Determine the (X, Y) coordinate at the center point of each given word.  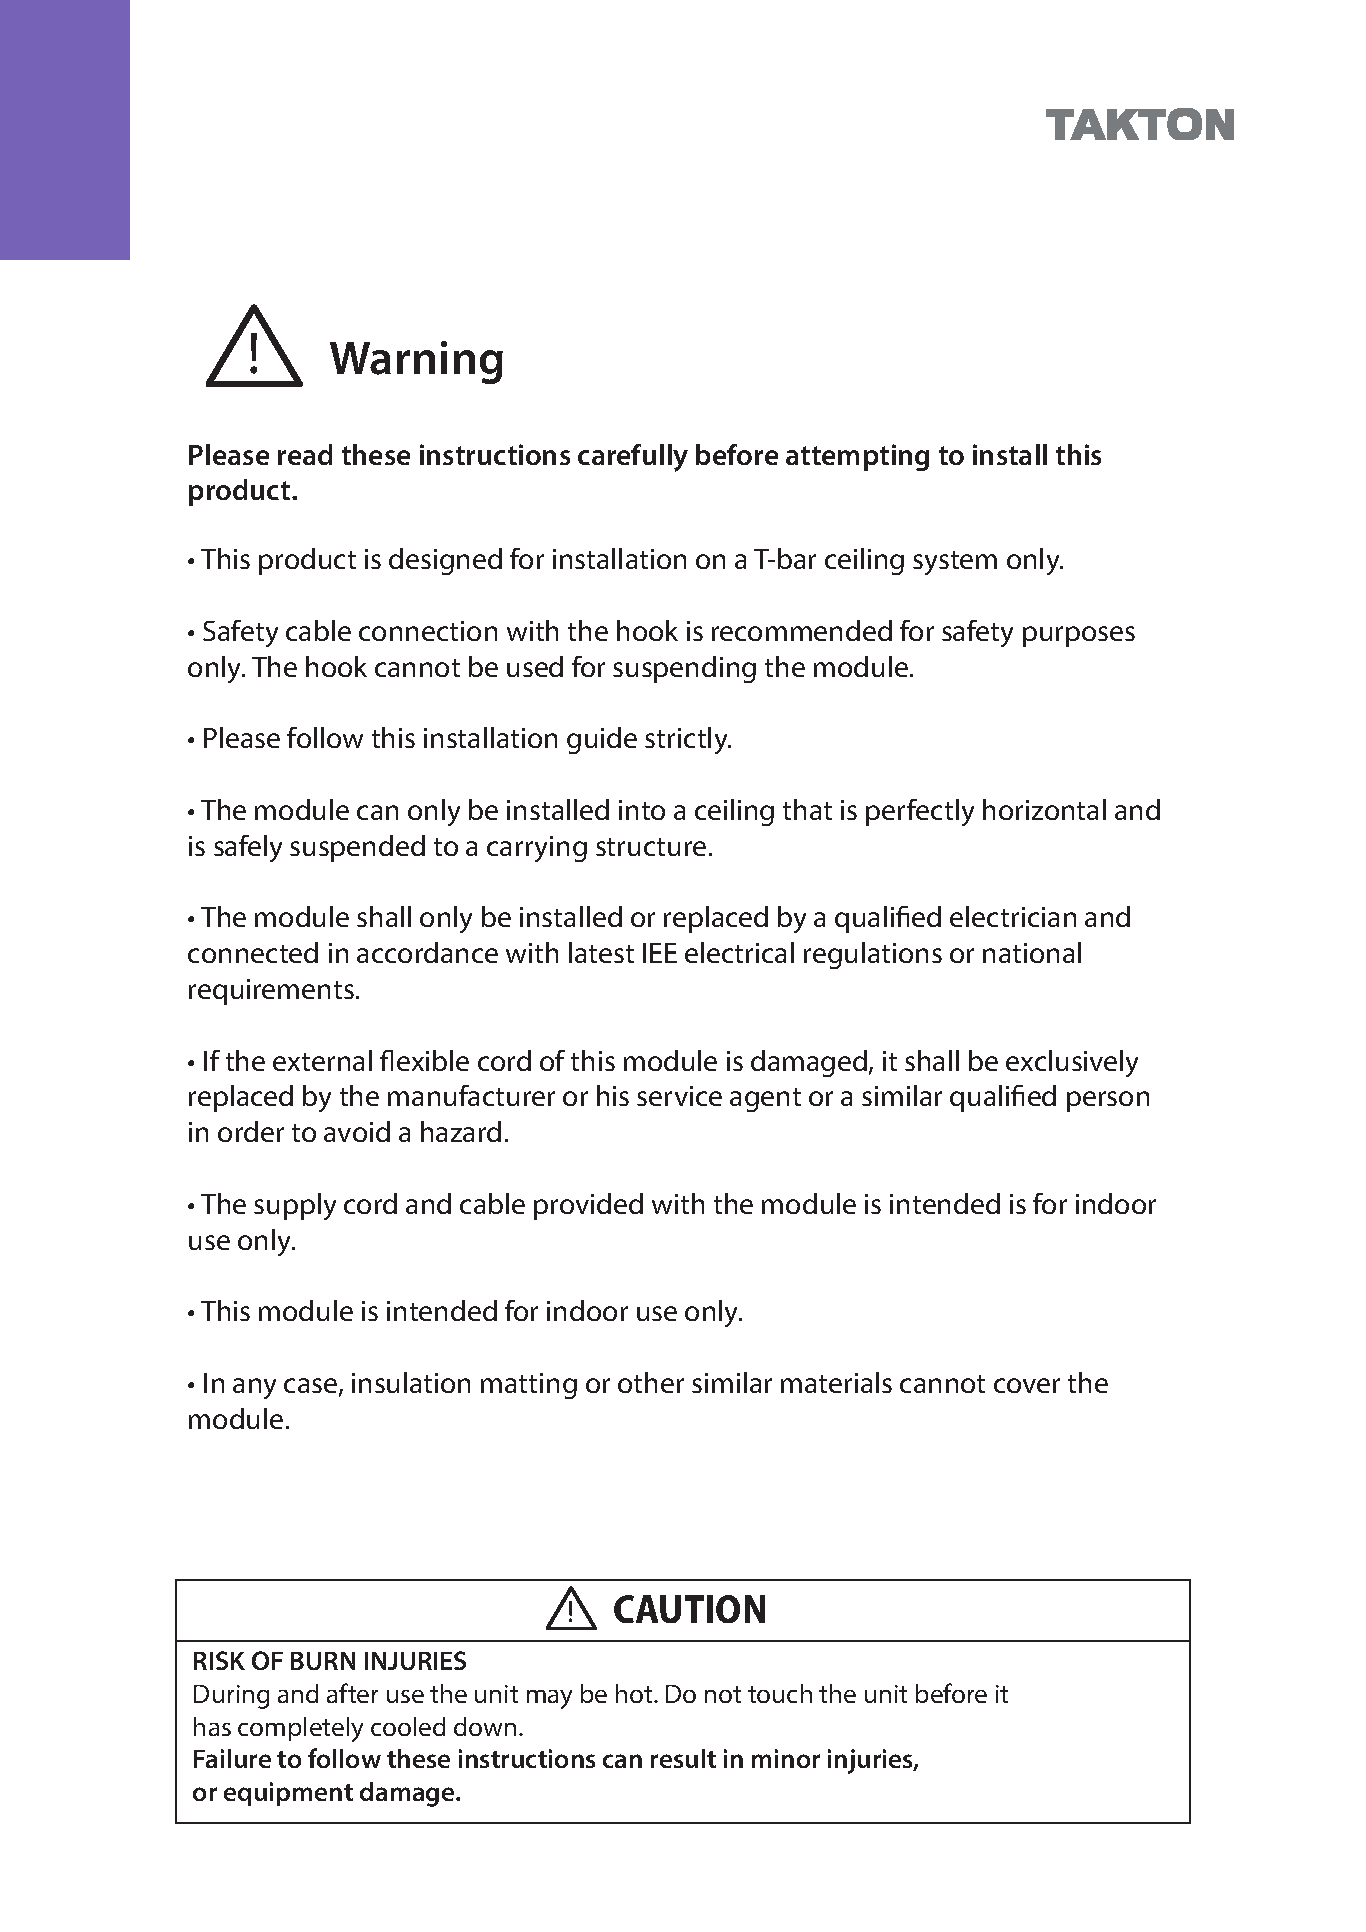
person (1108, 1101)
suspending (684, 669)
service (679, 1096)
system (955, 563)
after (352, 1693)
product (307, 561)
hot (635, 1693)
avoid (357, 1131)
